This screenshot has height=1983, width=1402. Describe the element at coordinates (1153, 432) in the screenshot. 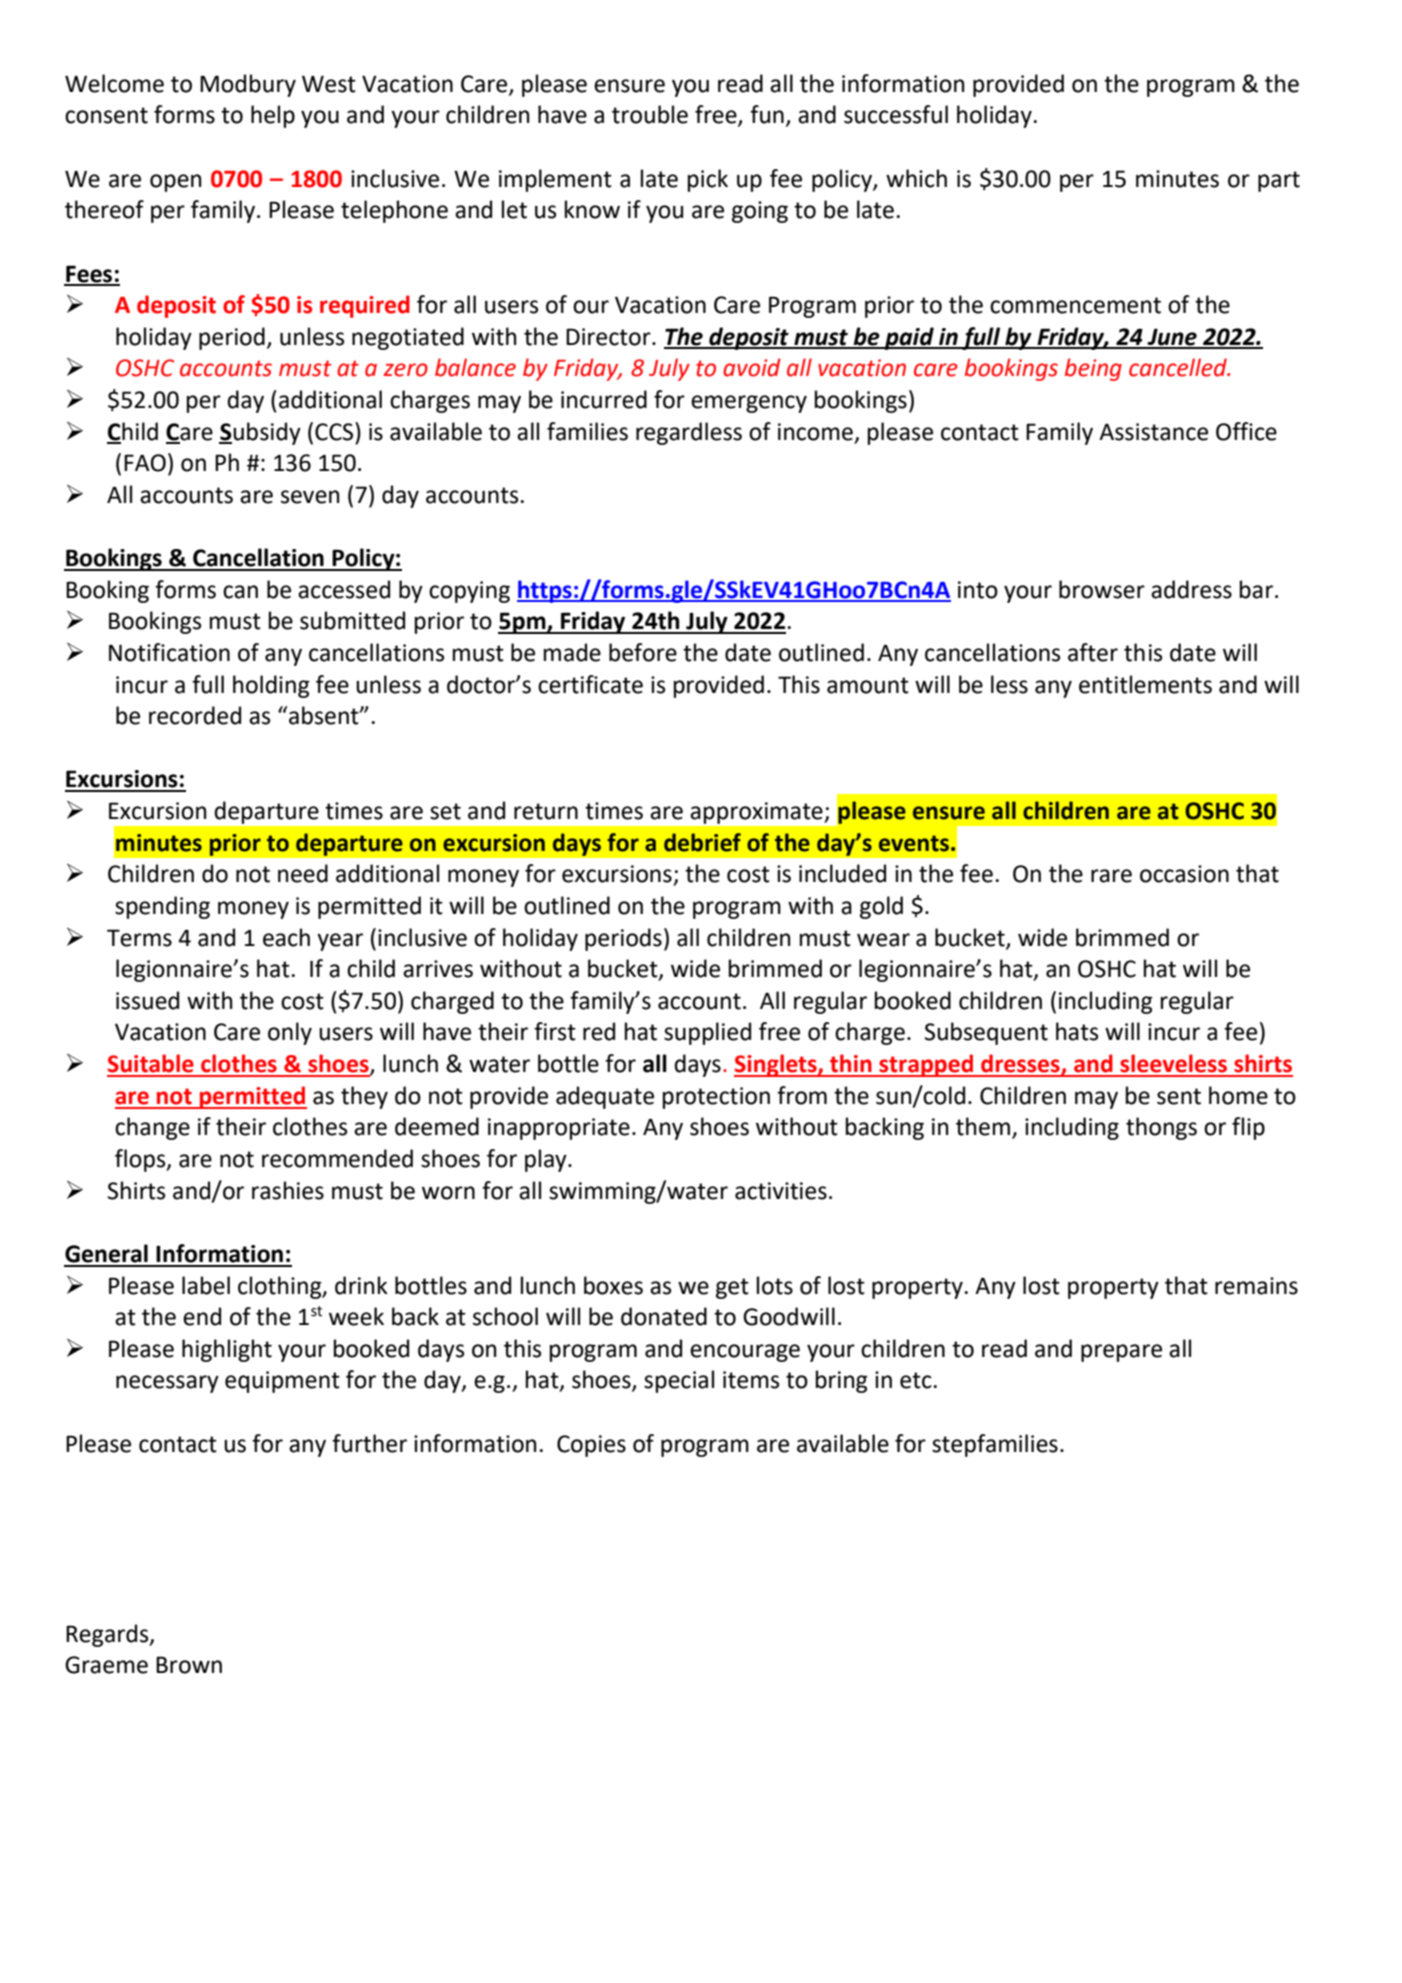

I see `Assistance` at that location.
